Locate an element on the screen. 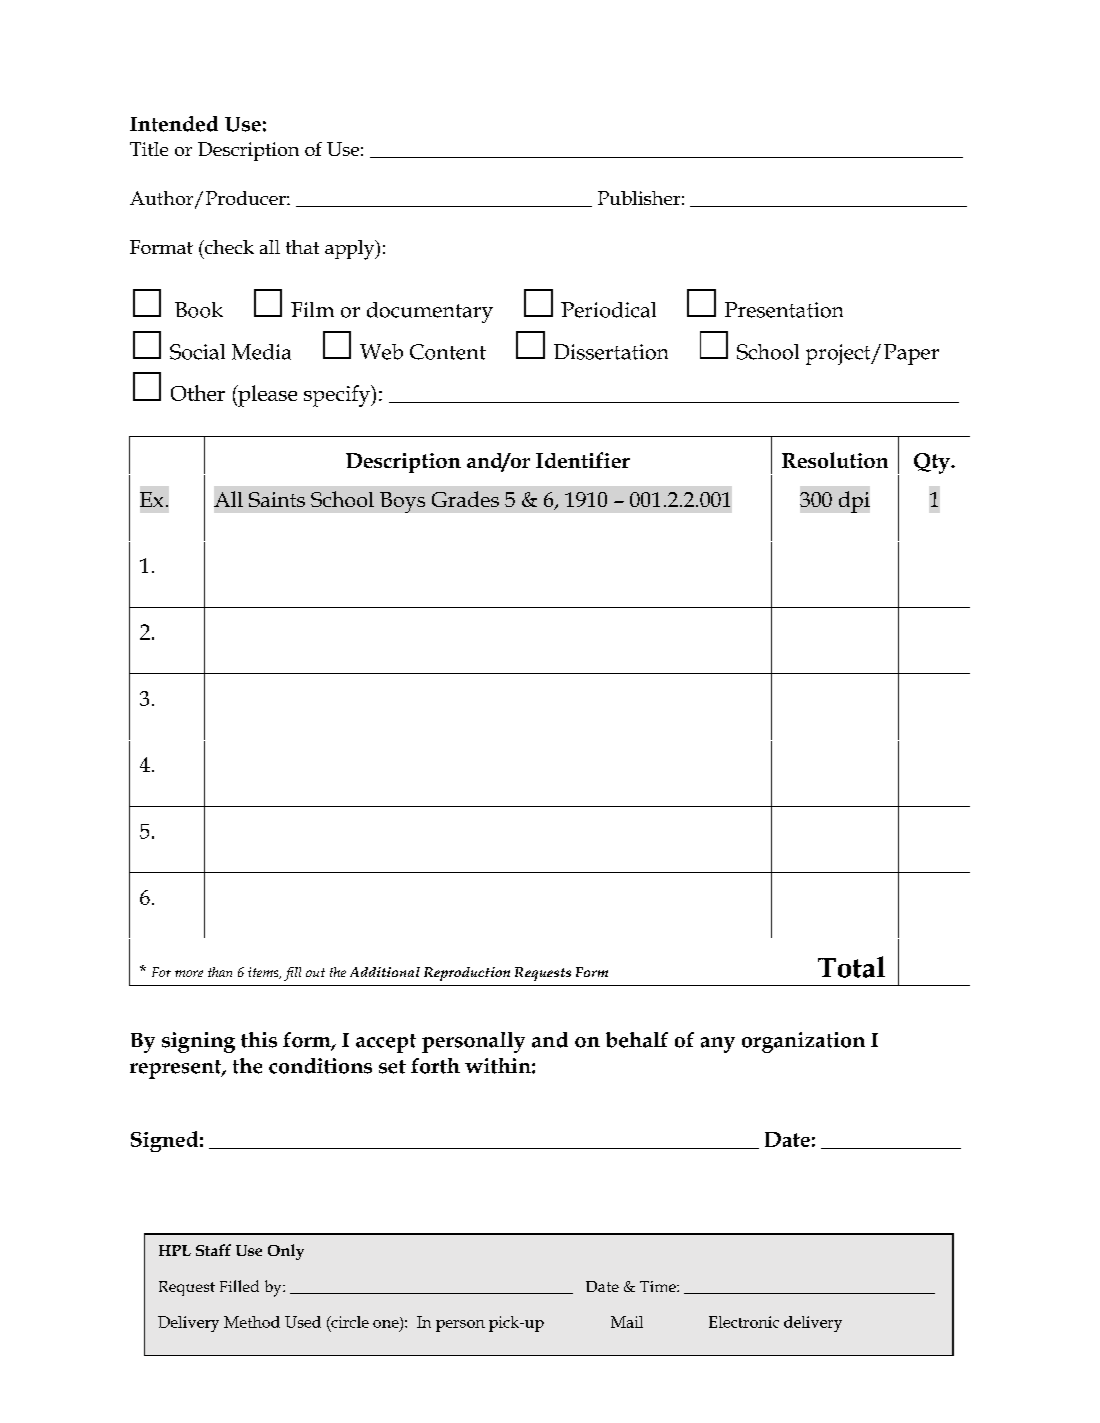  please is located at coordinates (266, 396).
